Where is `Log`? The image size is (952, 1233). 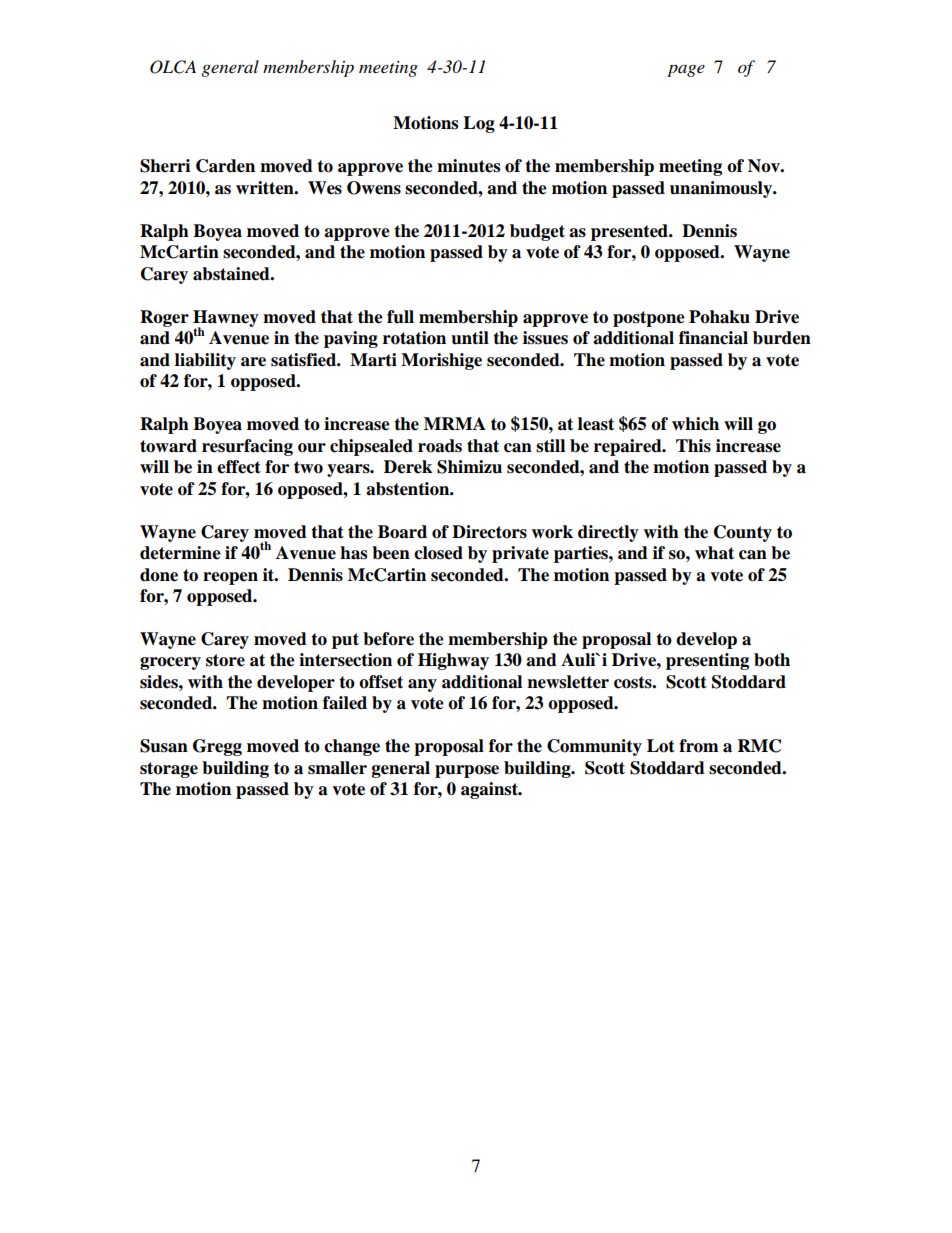 Log is located at coordinates (479, 124).
